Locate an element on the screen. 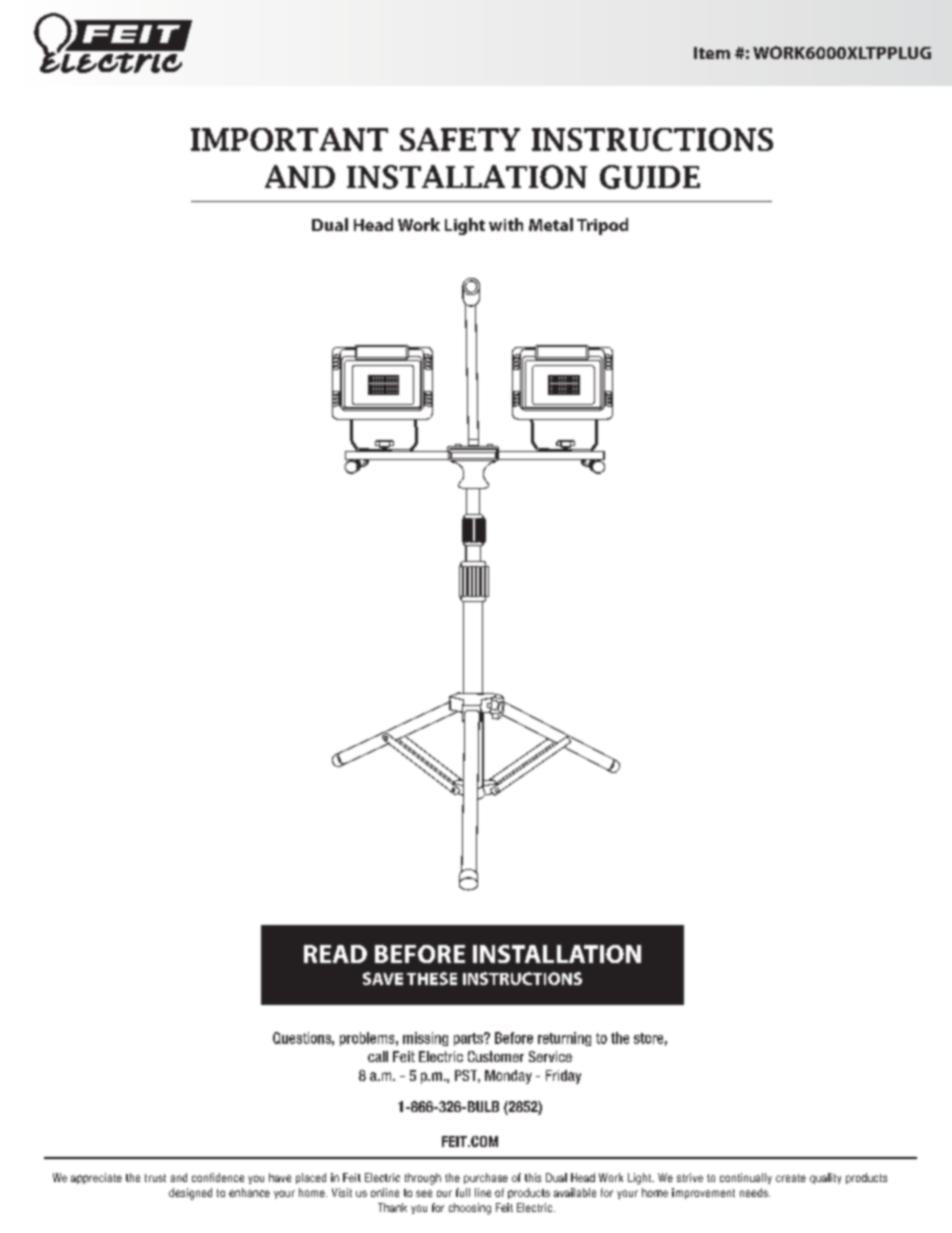 The image size is (952, 1233). continually is located at coordinates (746, 1178).
